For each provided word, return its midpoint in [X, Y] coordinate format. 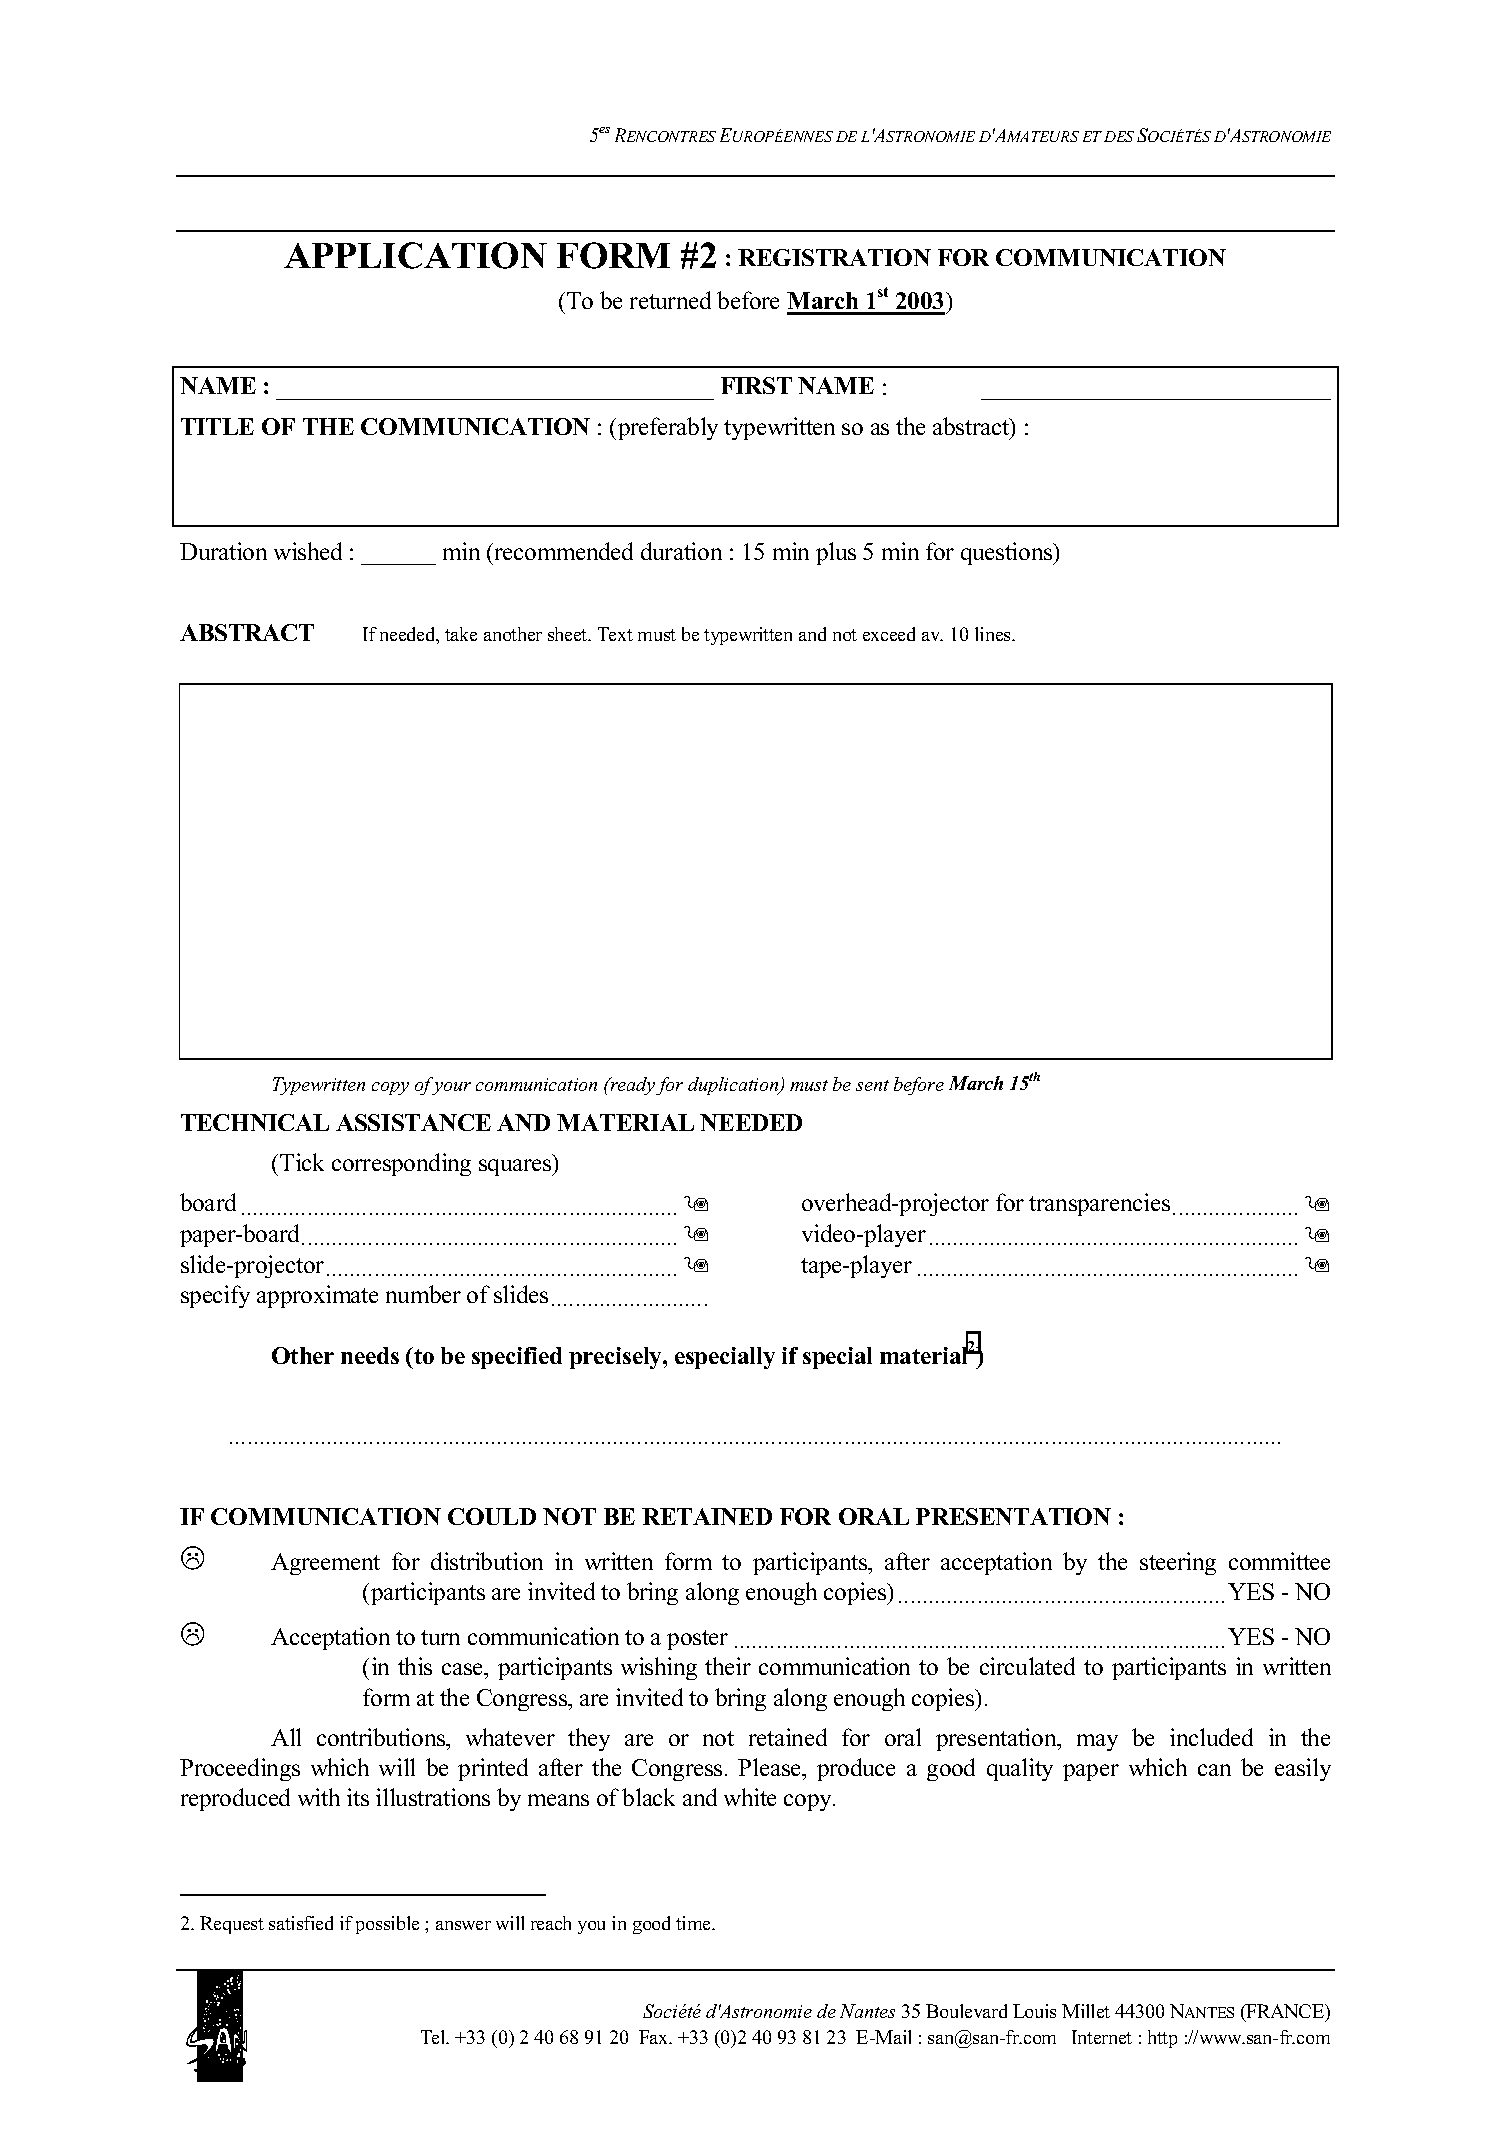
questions [1008, 553]
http [1162, 2039]
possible [387, 1925]
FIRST [756, 385]
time [695, 1923]
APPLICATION [415, 255]
